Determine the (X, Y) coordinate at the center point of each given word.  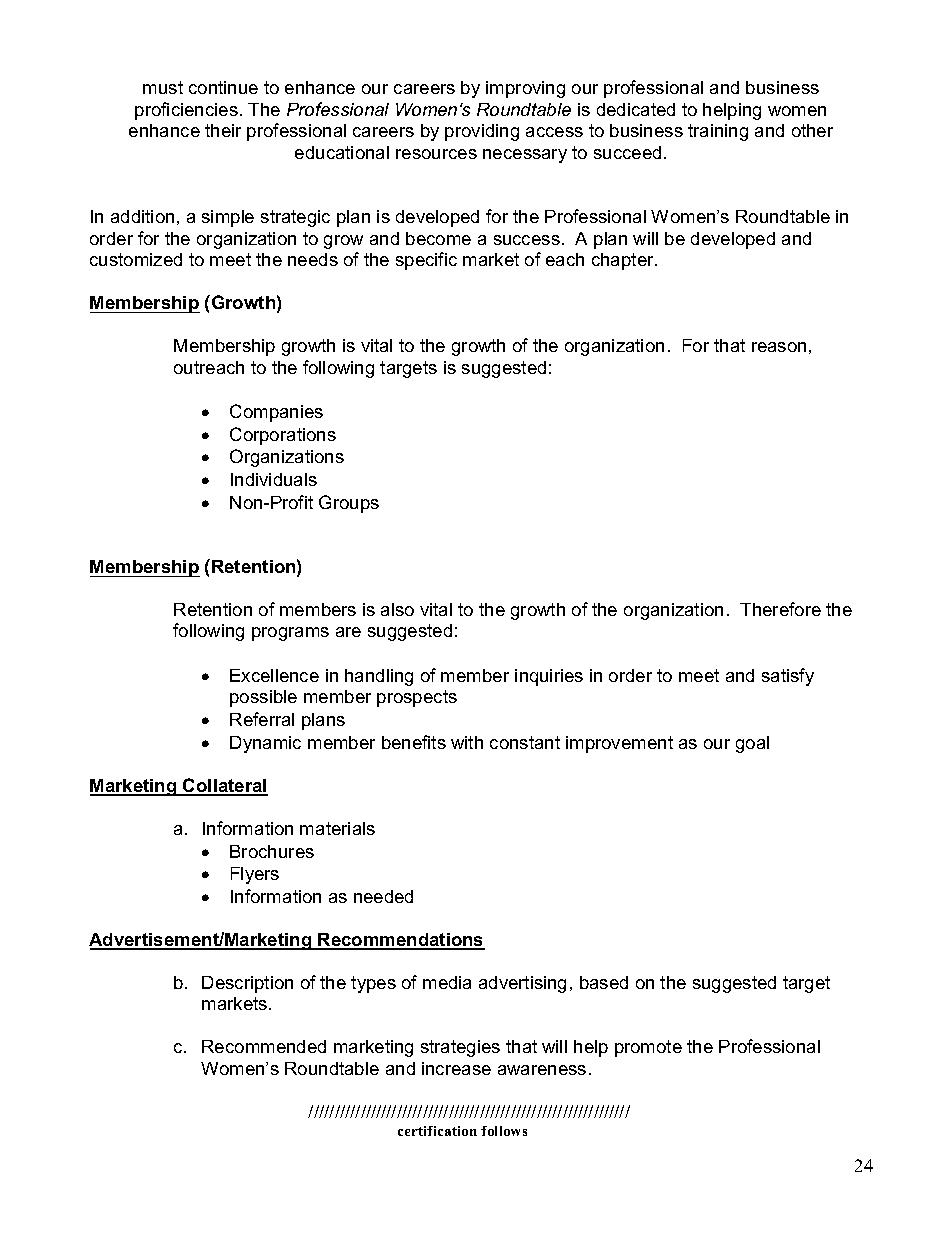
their (223, 130)
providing (482, 132)
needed (383, 896)
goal (752, 744)
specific (426, 261)
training (718, 132)
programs (290, 634)
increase (456, 1068)
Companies (276, 413)
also (397, 609)
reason (779, 347)
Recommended (264, 1046)
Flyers (255, 875)
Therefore (780, 609)
